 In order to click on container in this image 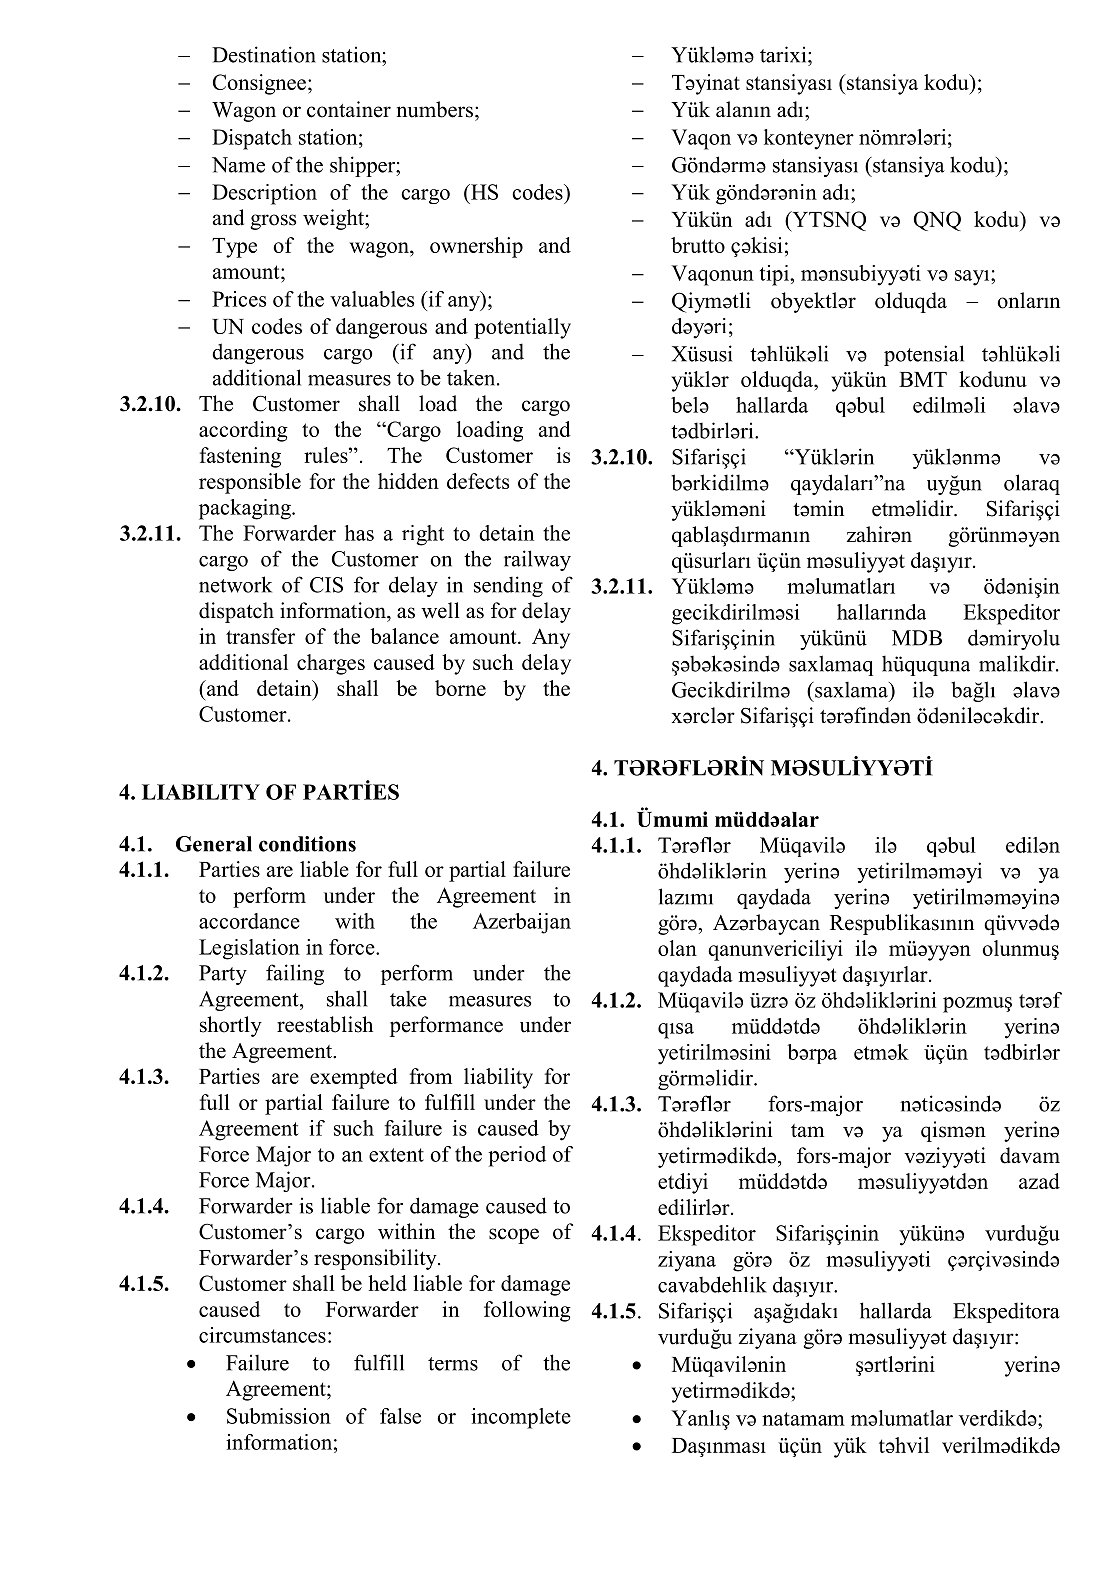, I will do `click(349, 109)`.
